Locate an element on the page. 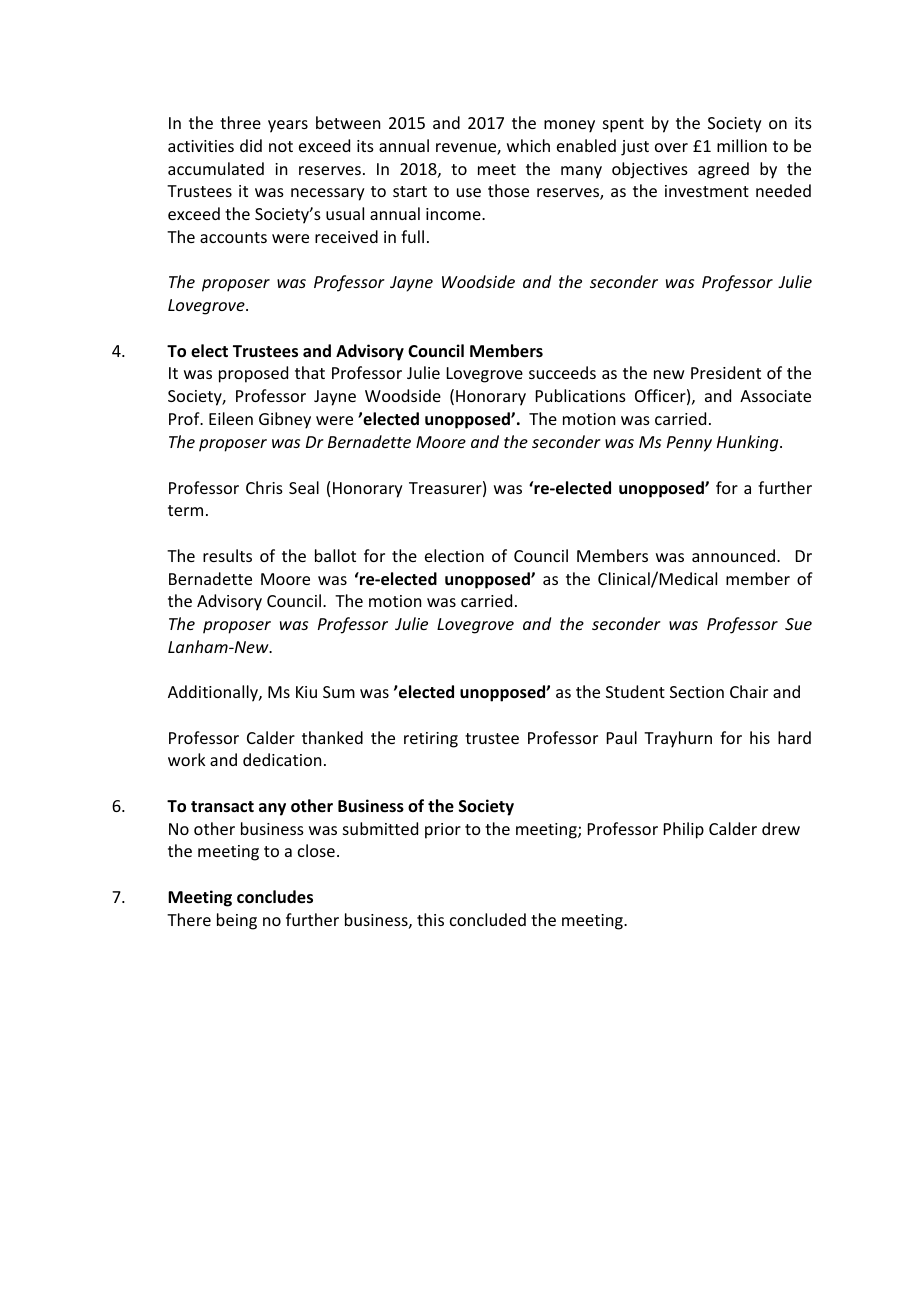 Image resolution: width=924 pixels, height=1308 pixels. did is located at coordinates (251, 145).
